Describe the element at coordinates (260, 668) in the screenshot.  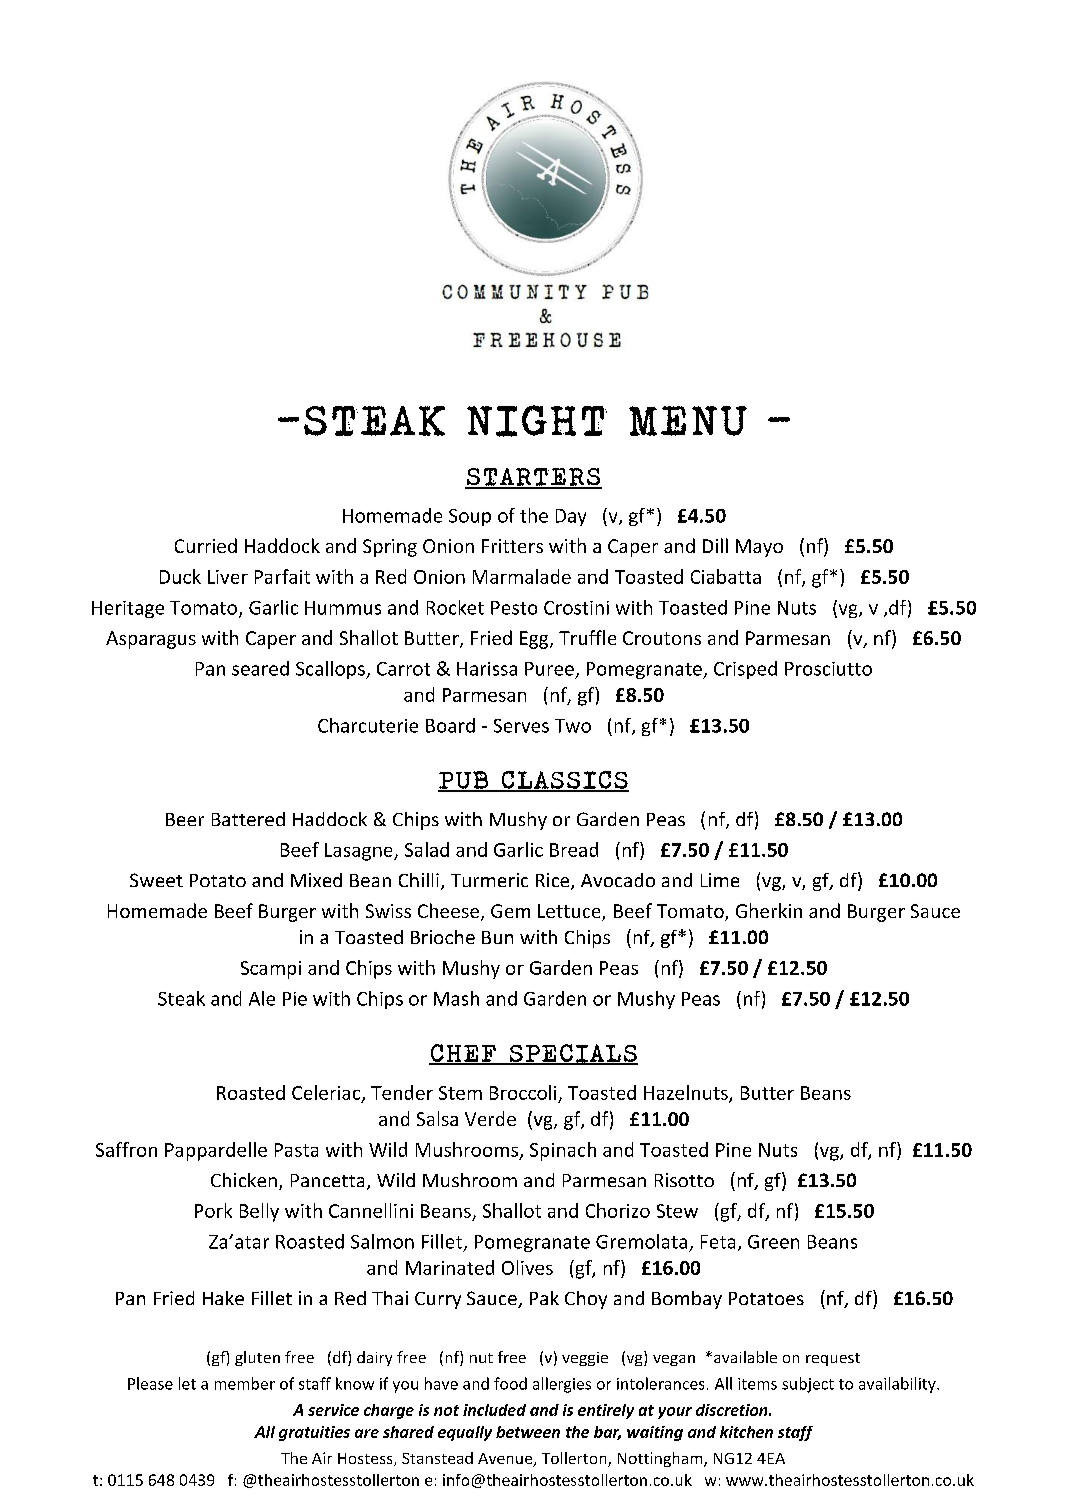
I see `seared` at that location.
